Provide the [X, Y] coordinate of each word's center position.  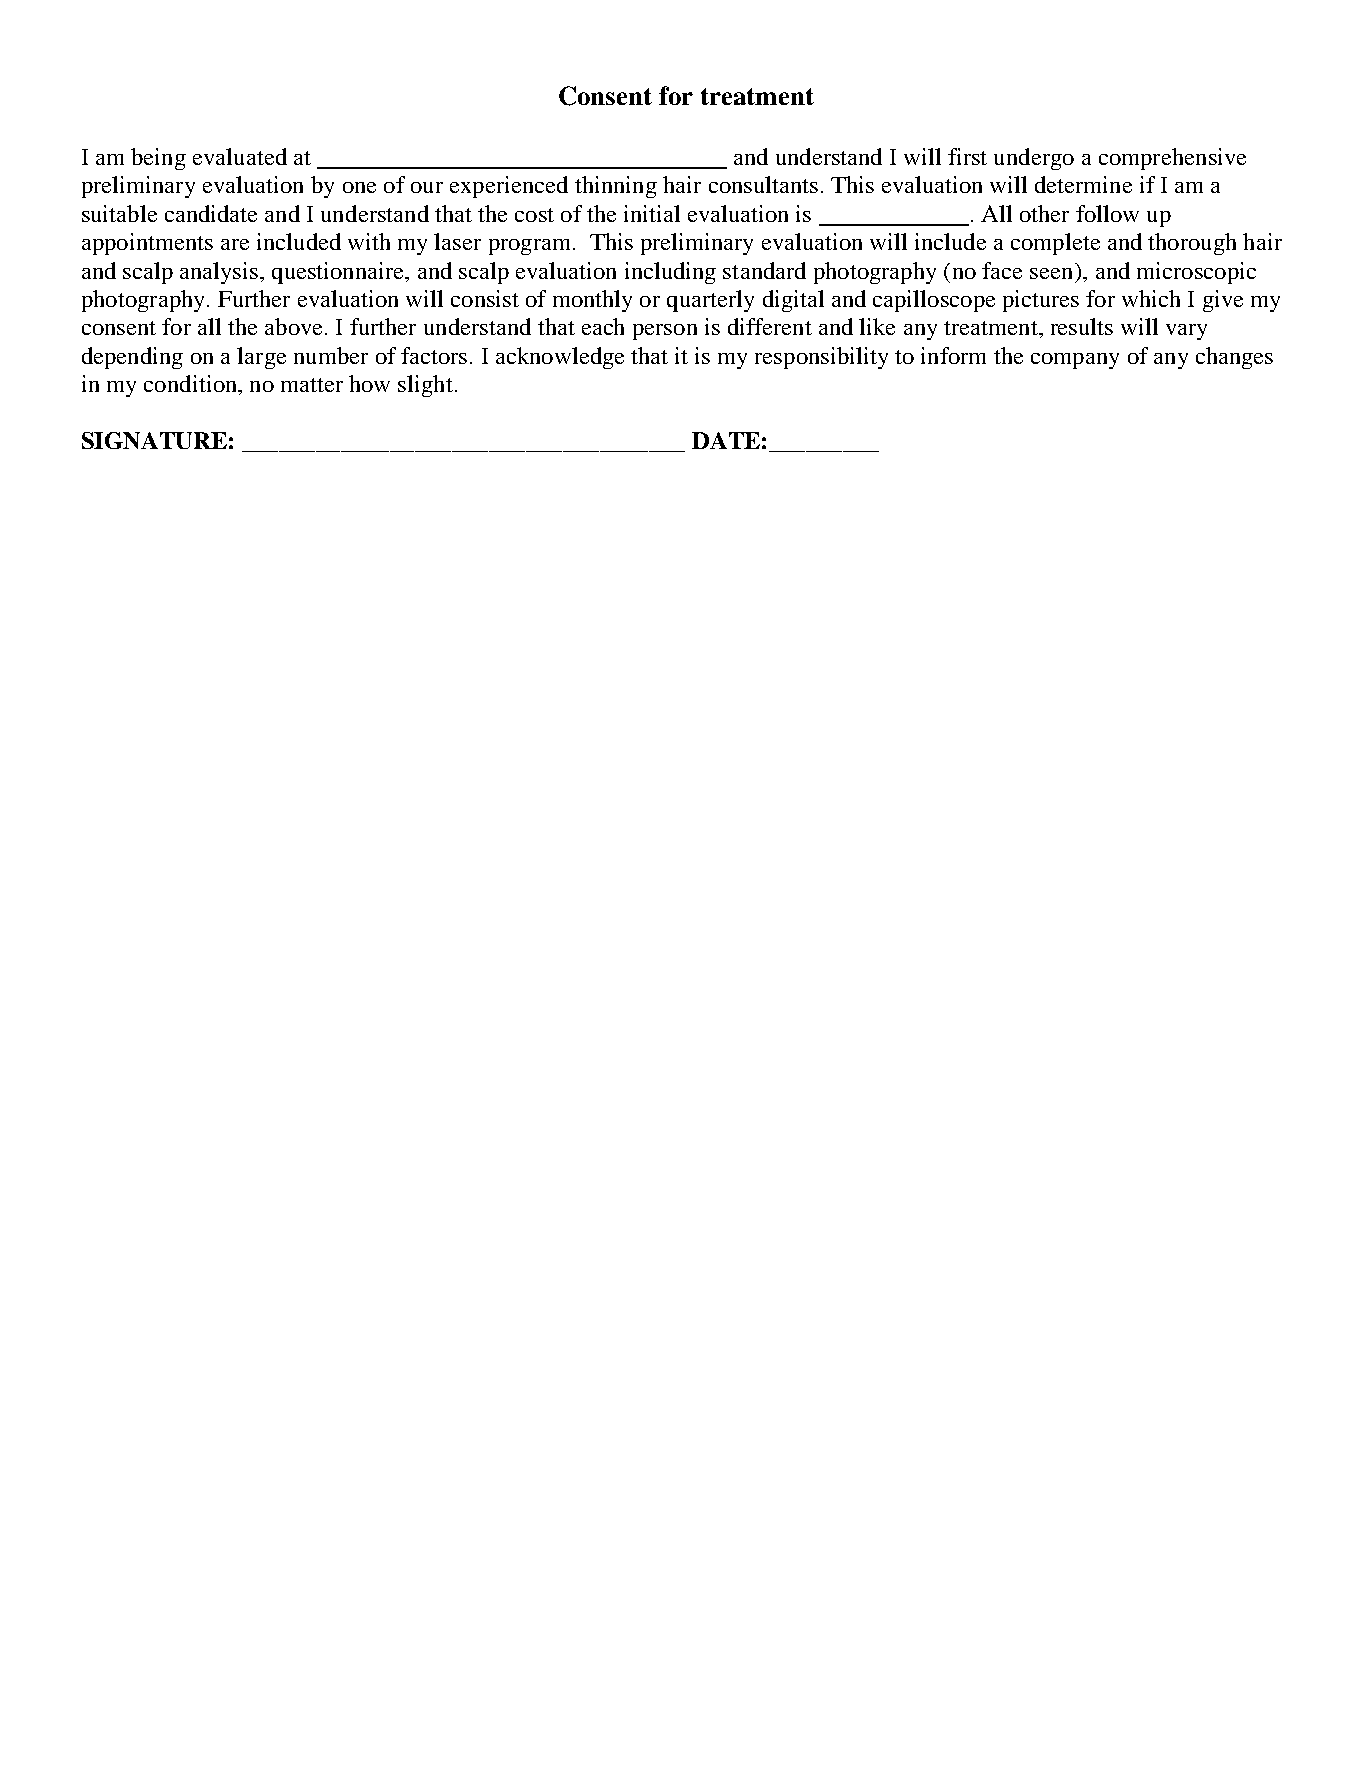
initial [652, 213]
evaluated [240, 156]
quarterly [710, 301]
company [1075, 361]
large [261, 358]
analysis [219, 273]
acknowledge [560, 358]
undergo [1034, 159]
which [1151, 298]
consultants [763, 184]
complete [1055, 244]
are [235, 244]
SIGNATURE [154, 440]
